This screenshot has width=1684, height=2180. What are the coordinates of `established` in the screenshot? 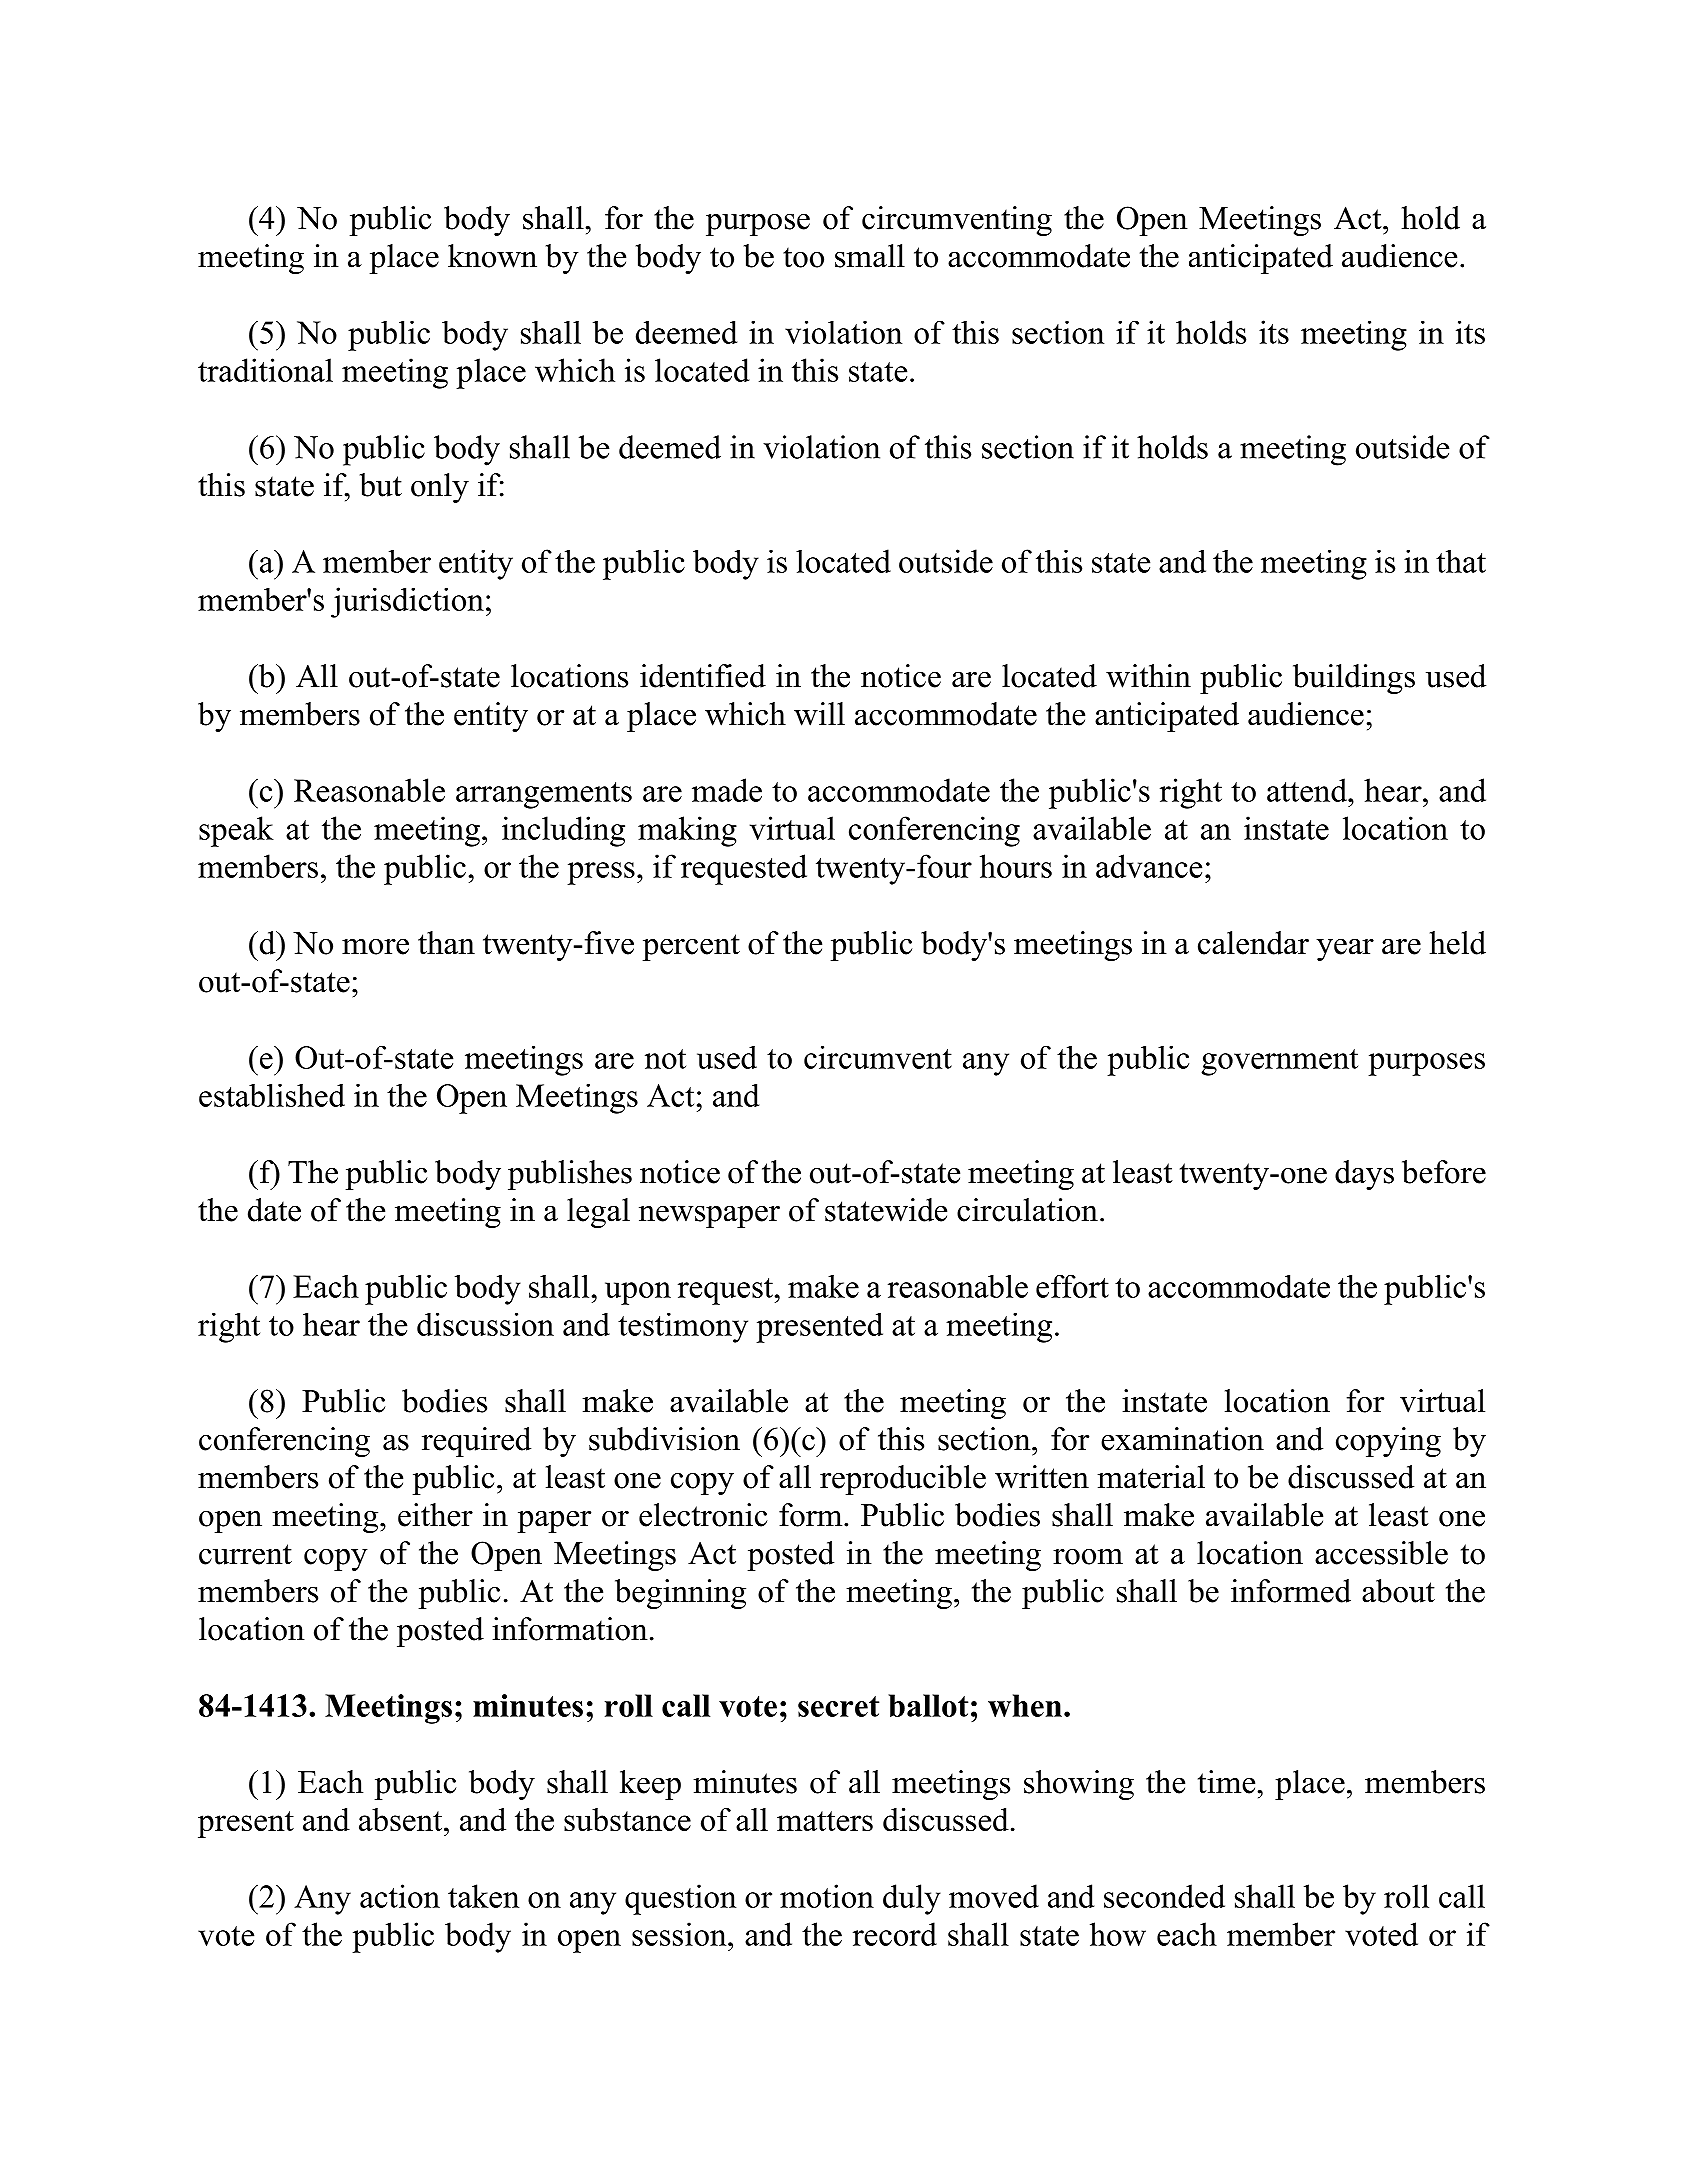 It's located at (272, 1095).
